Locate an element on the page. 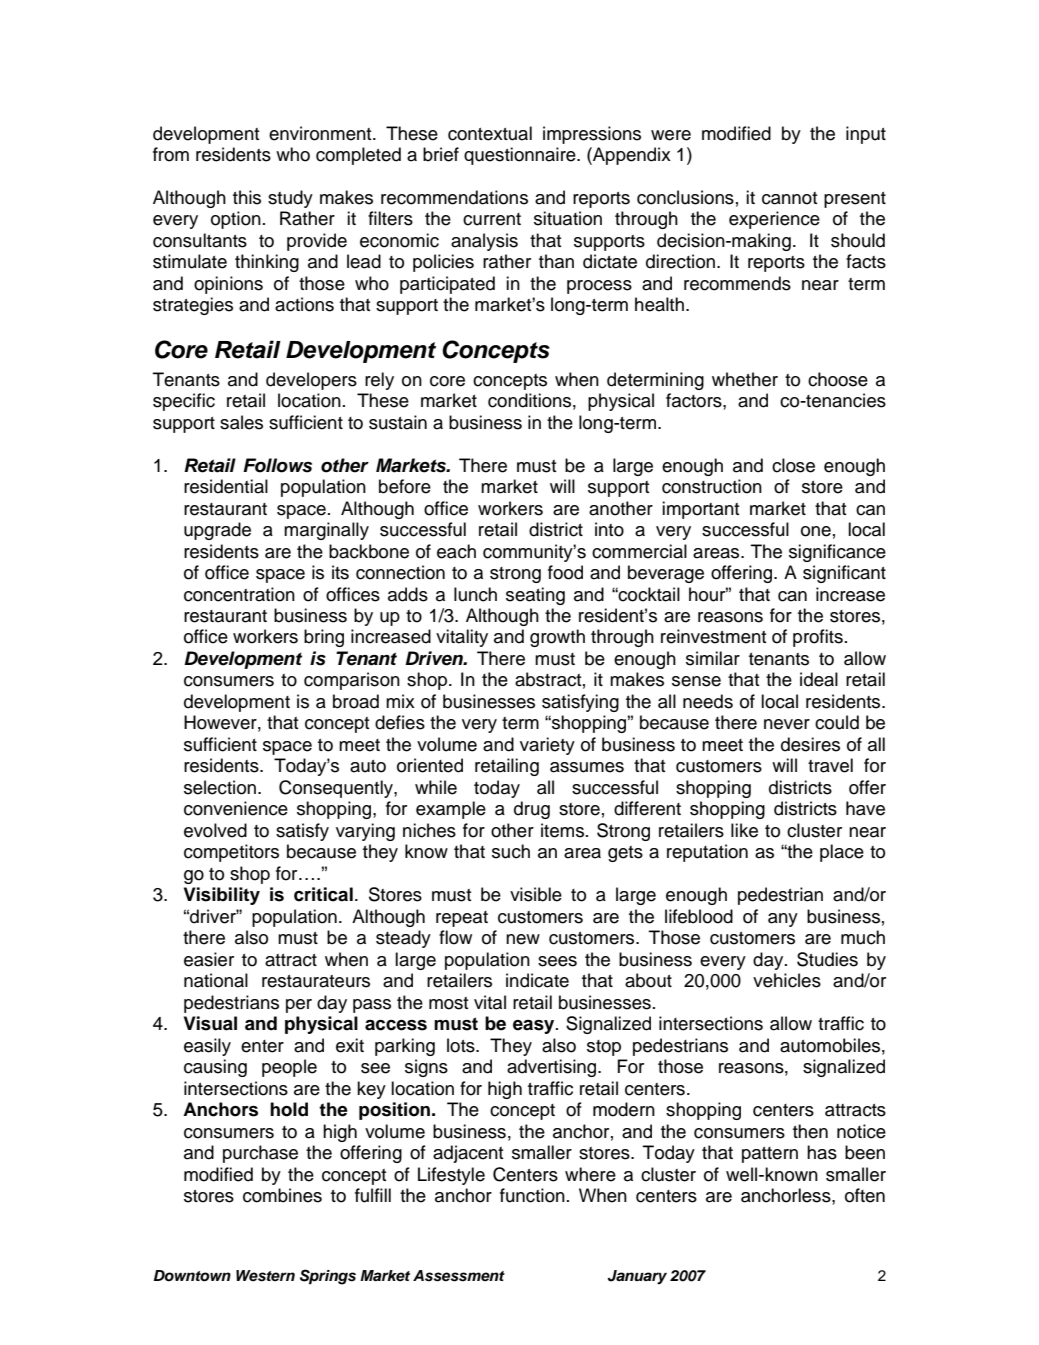  vehicles is located at coordinates (787, 980).
